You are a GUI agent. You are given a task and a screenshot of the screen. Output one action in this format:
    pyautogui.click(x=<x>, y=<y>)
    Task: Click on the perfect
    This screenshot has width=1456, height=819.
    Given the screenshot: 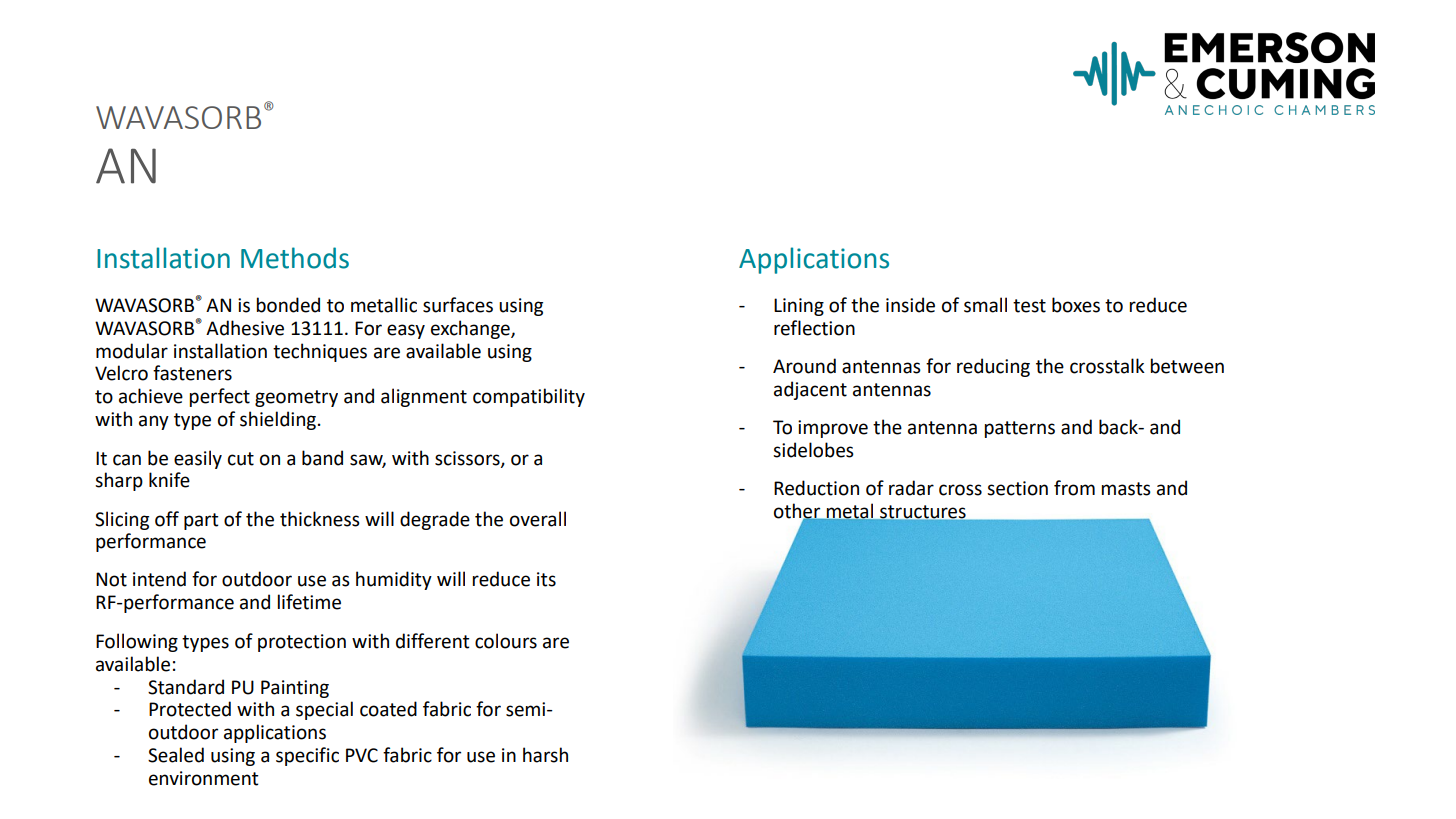 What is the action you would take?
    pyautogui.click(x=220, y=397)
